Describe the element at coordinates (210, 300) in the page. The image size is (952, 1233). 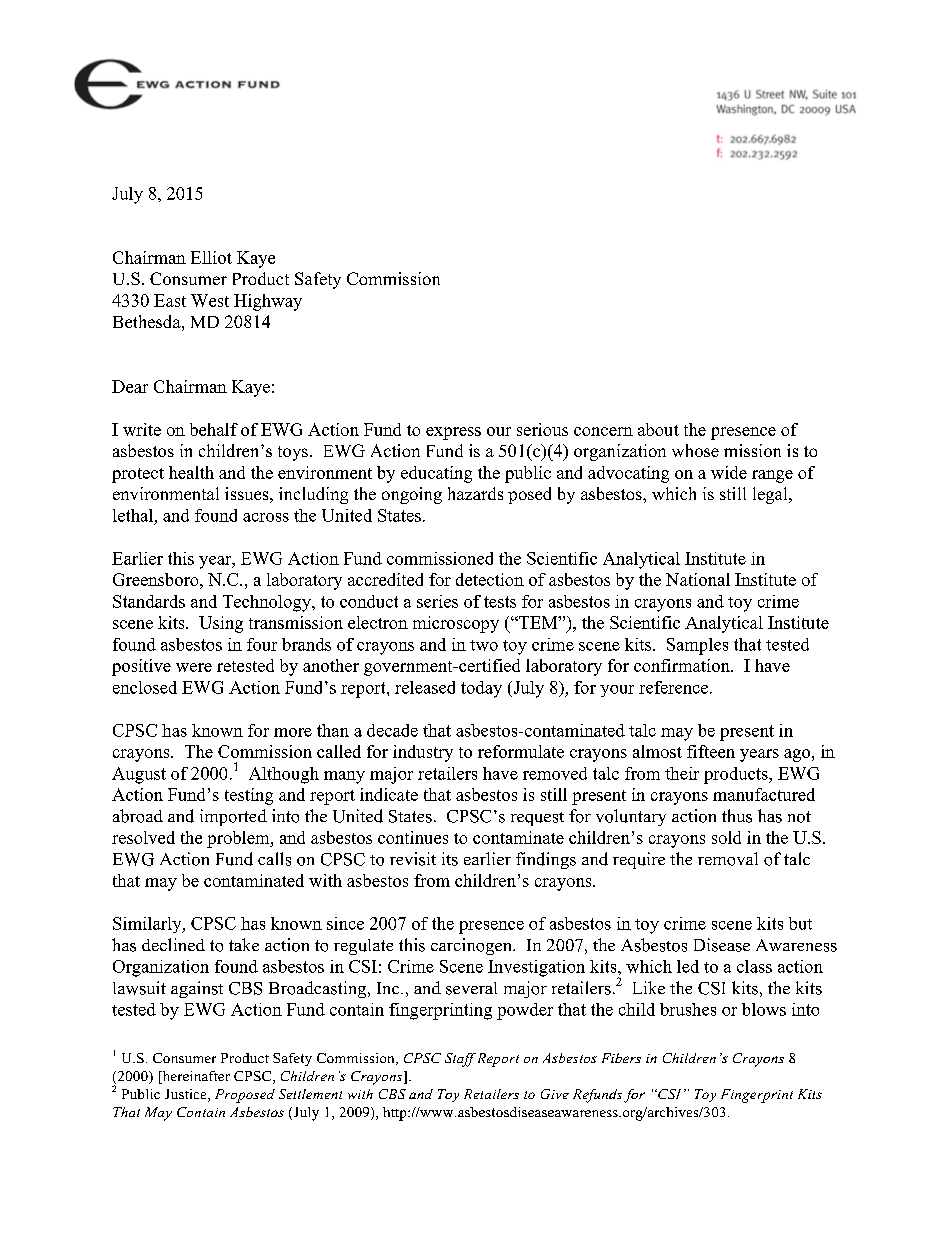
I see `West` at that location.
